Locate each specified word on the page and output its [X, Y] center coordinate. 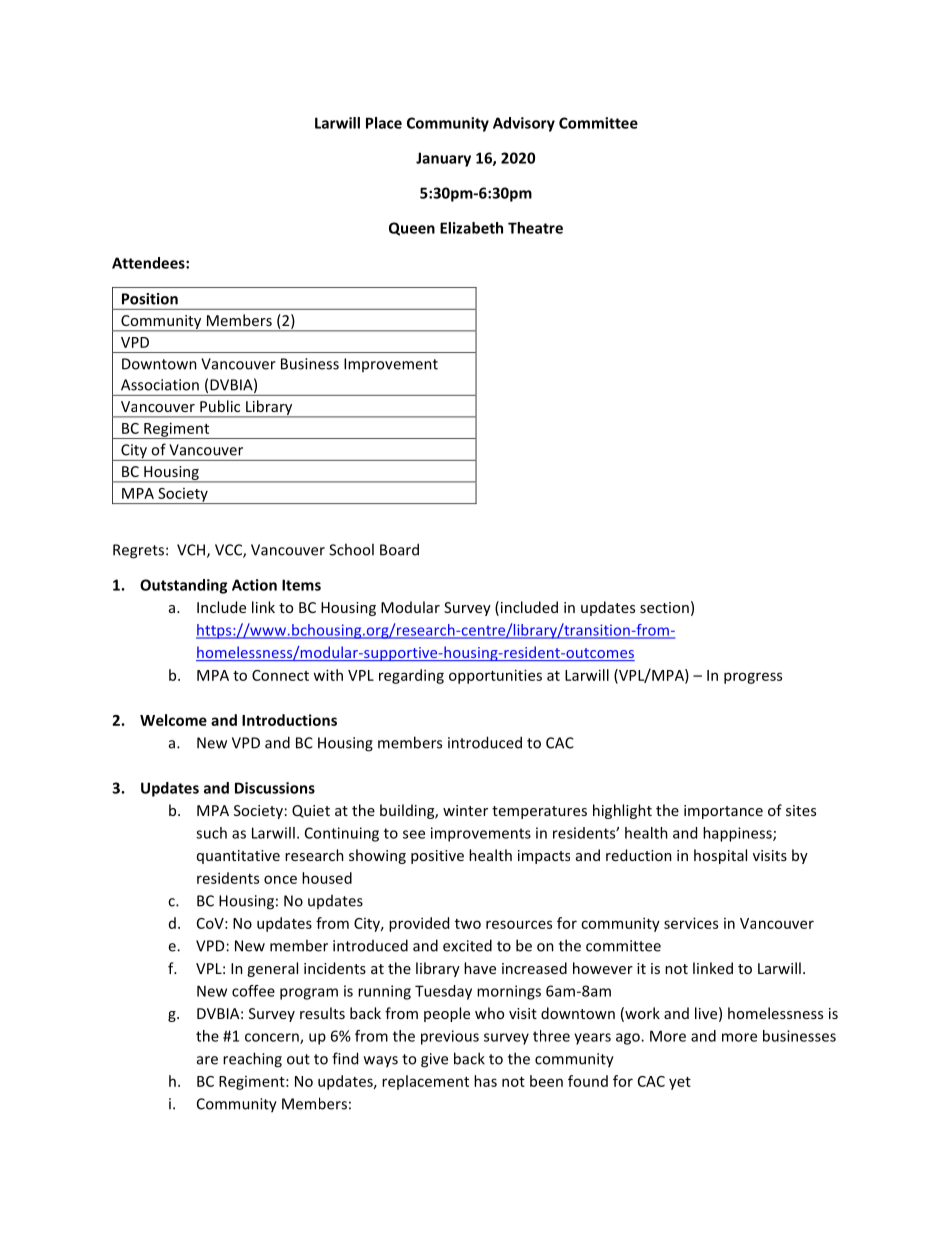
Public [220, 406]
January [443, 159]
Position [150, 299]
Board [399, 549]
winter [465, 810]
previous [450, 1037]
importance [723, 812]
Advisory [524, 124]
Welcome [173, 720]
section [664, 607]
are [207, 1060]
